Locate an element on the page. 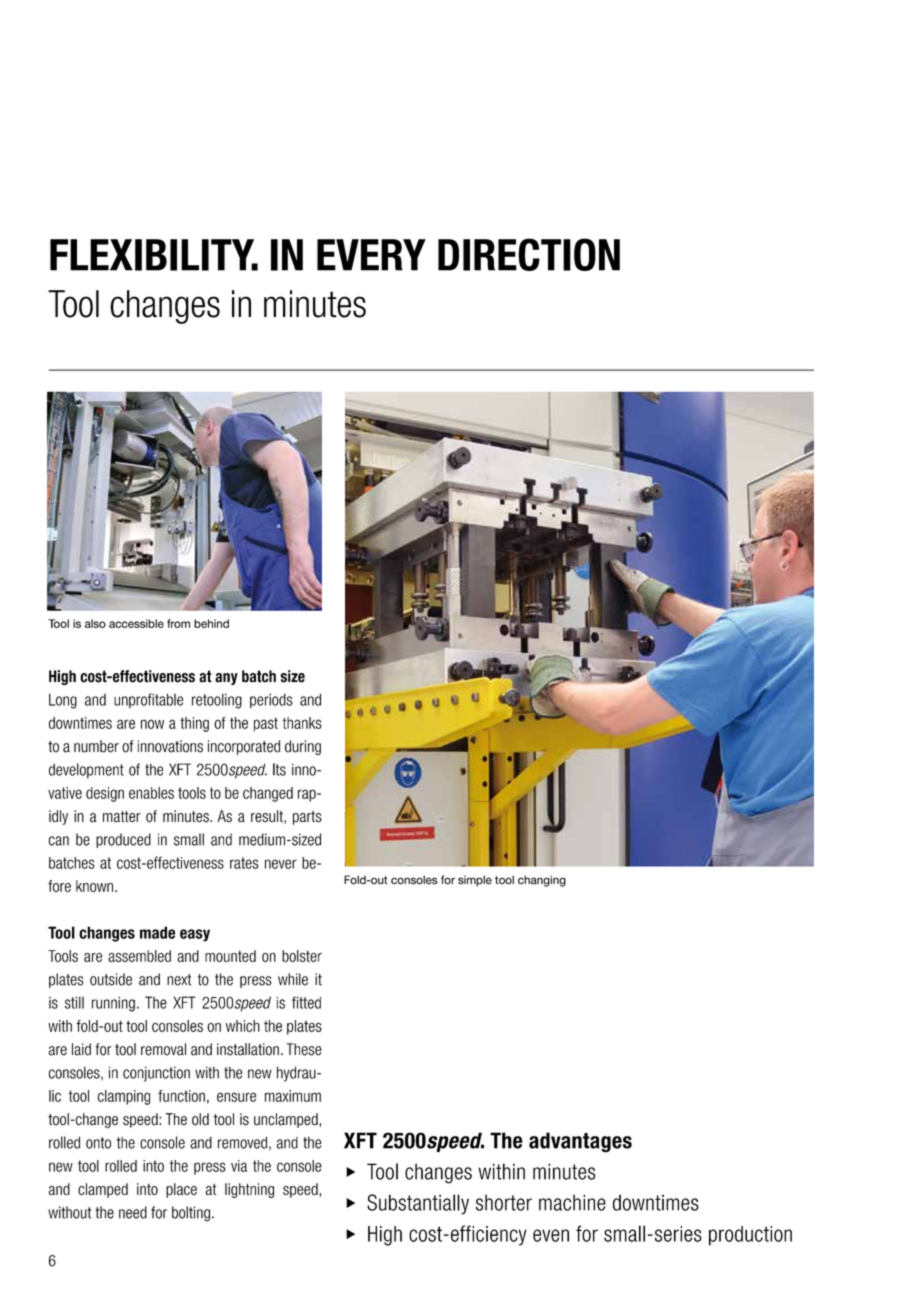 The height and width of the document is (1308, 924). EVERY is located at coordinates (371, 255).
